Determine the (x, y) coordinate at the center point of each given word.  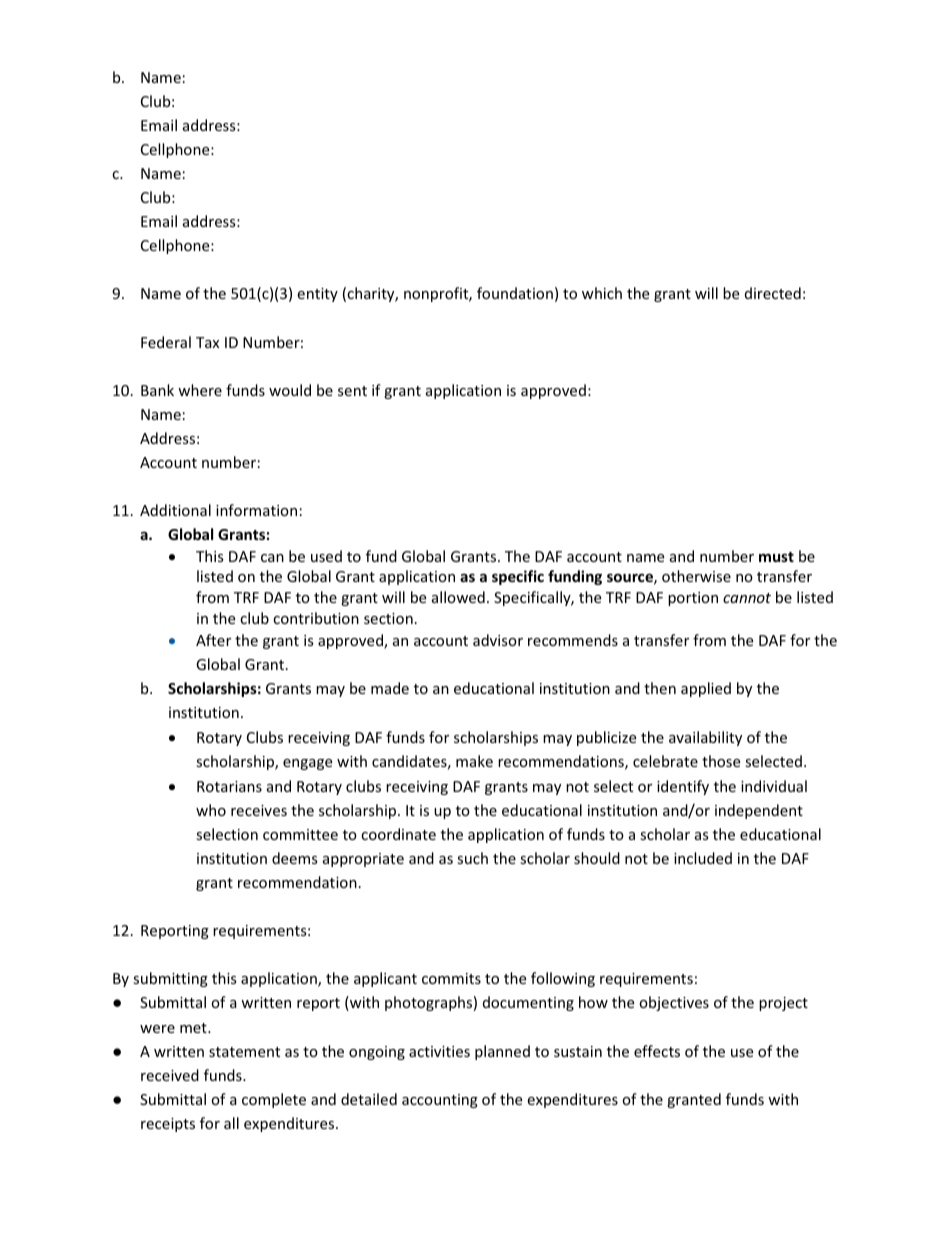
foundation (515, 293)
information (256, 510)
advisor (498, 640)
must (776, 557)
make (474, 761)
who (211, 810)
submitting (170, 979)
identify (683, 787)
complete (274, 1100)
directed (773, 293)
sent (352, 391)
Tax (207, 342)
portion (693, 599)
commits (451, 978)
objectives (674, 1003)
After (213, 640)
